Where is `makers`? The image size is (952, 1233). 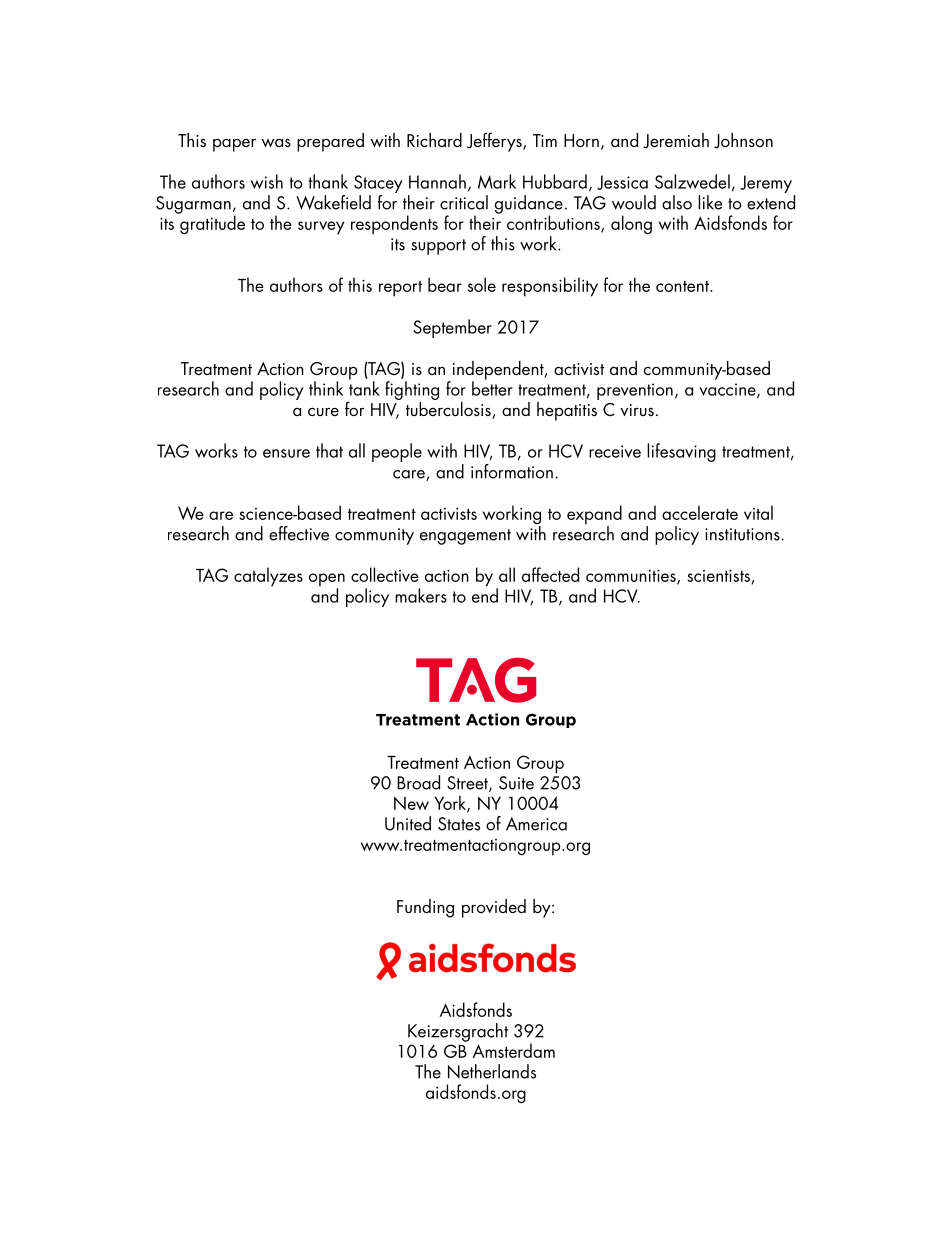 makers is located at coordinates (421, 595).
